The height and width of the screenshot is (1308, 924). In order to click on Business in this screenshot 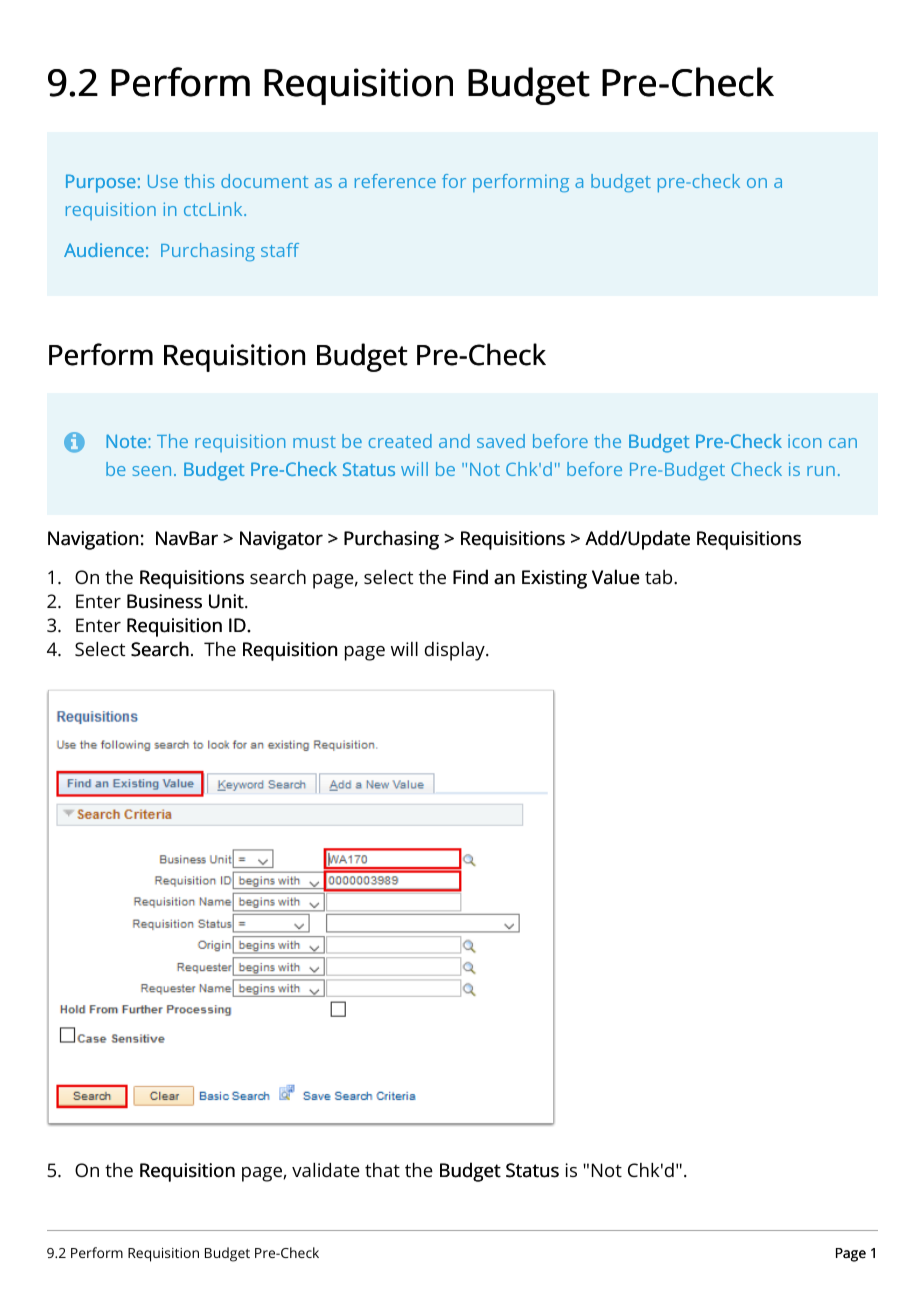, I will do `click(164, 601)`.
